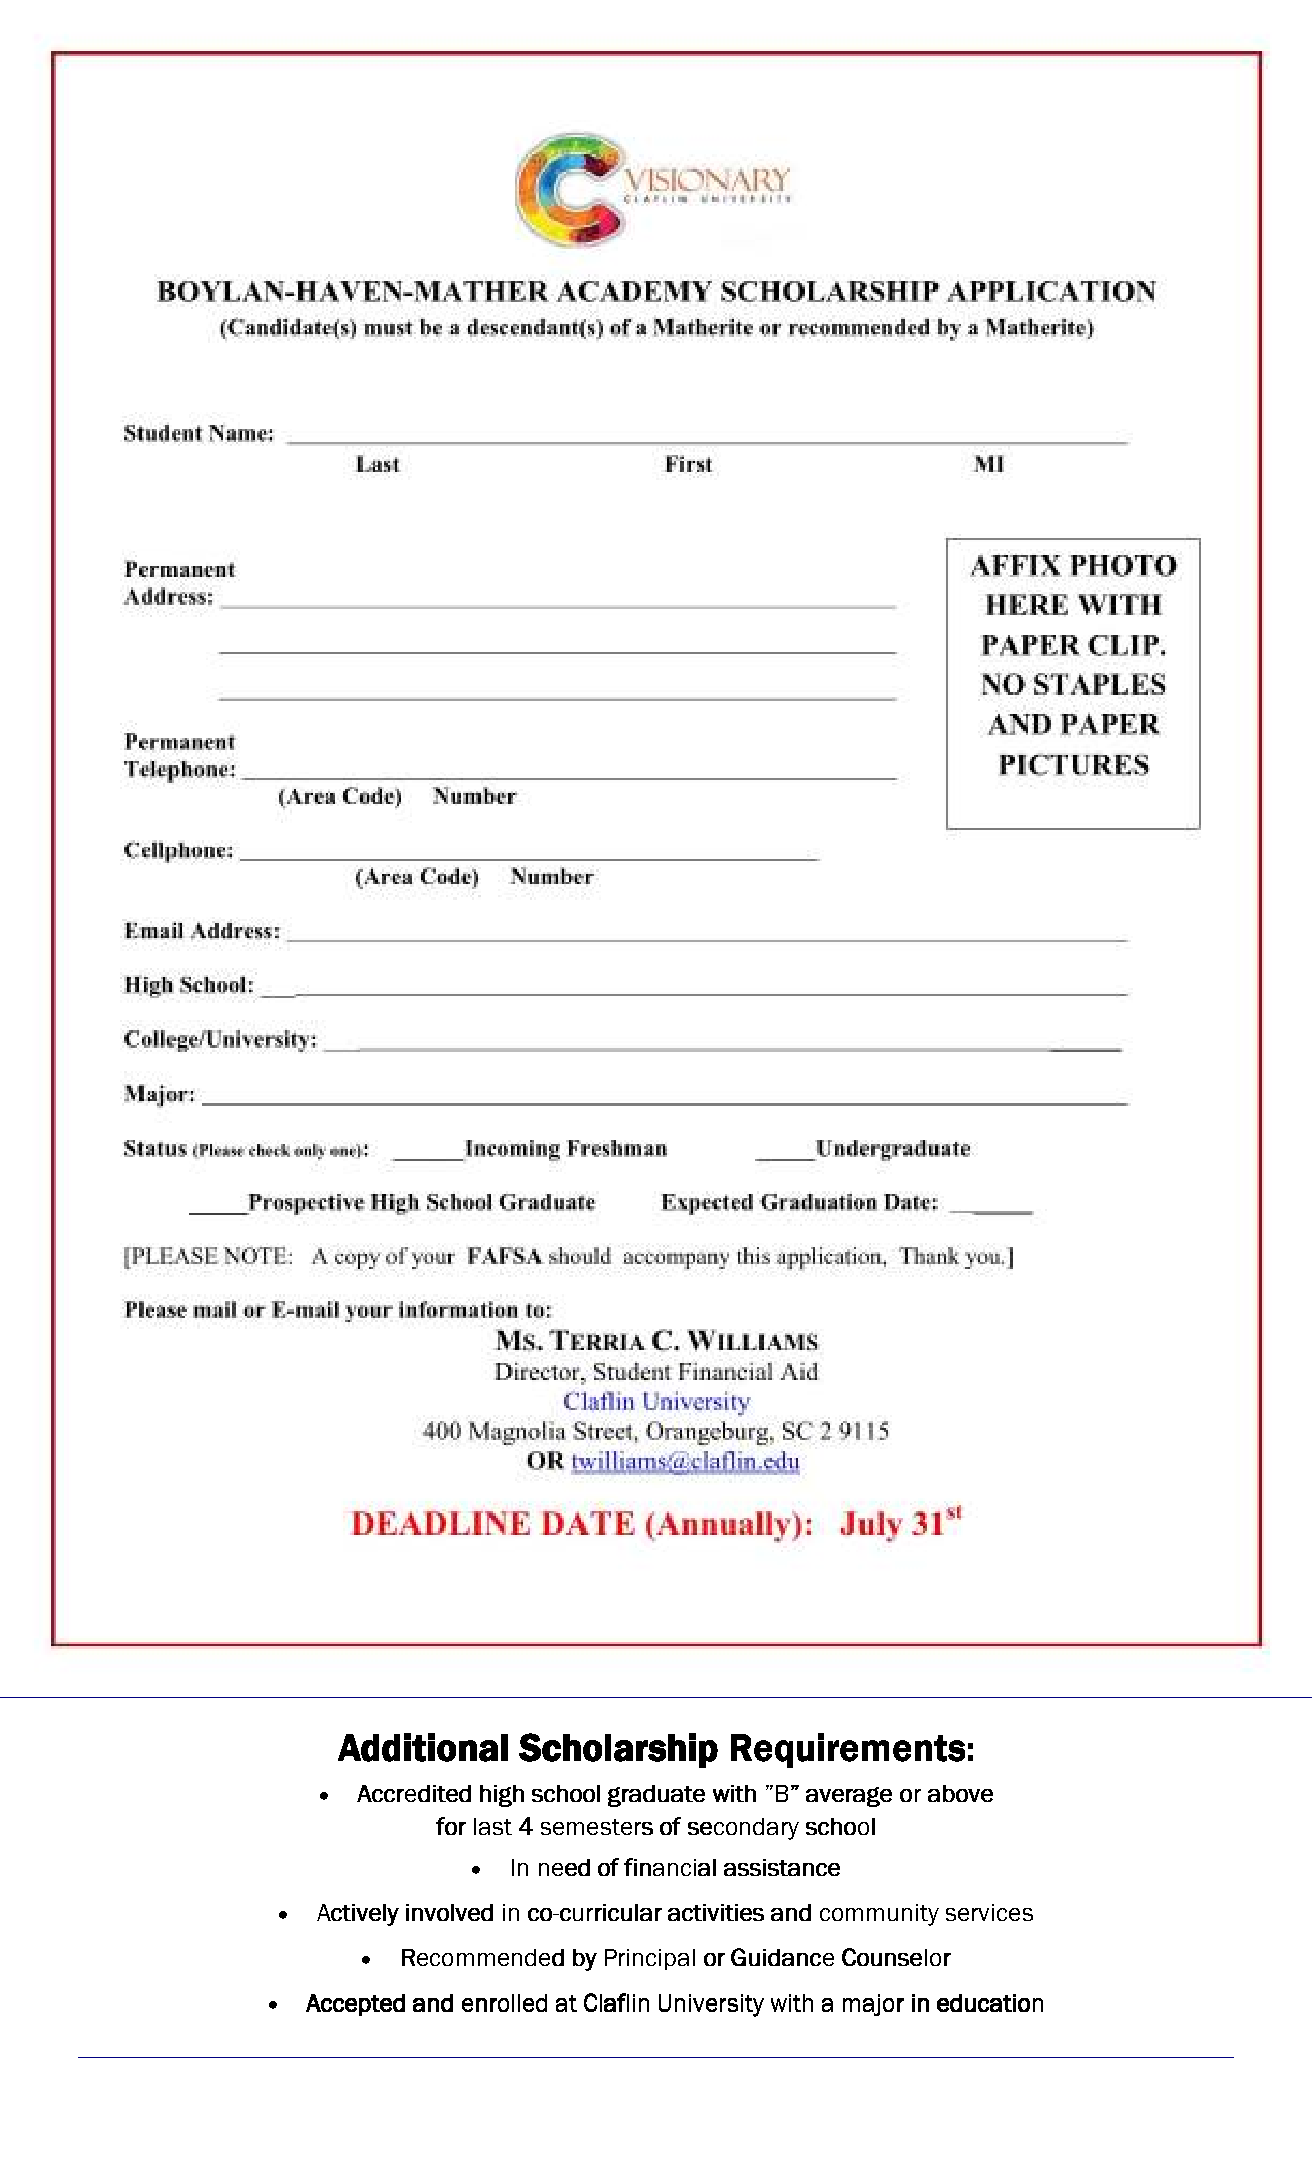 This screenshot has height=2161, width=1312. What do you see at coordinates (616, 2002) in the screenshot?
I see `Claflin` at bounding box center [616, 2002].
